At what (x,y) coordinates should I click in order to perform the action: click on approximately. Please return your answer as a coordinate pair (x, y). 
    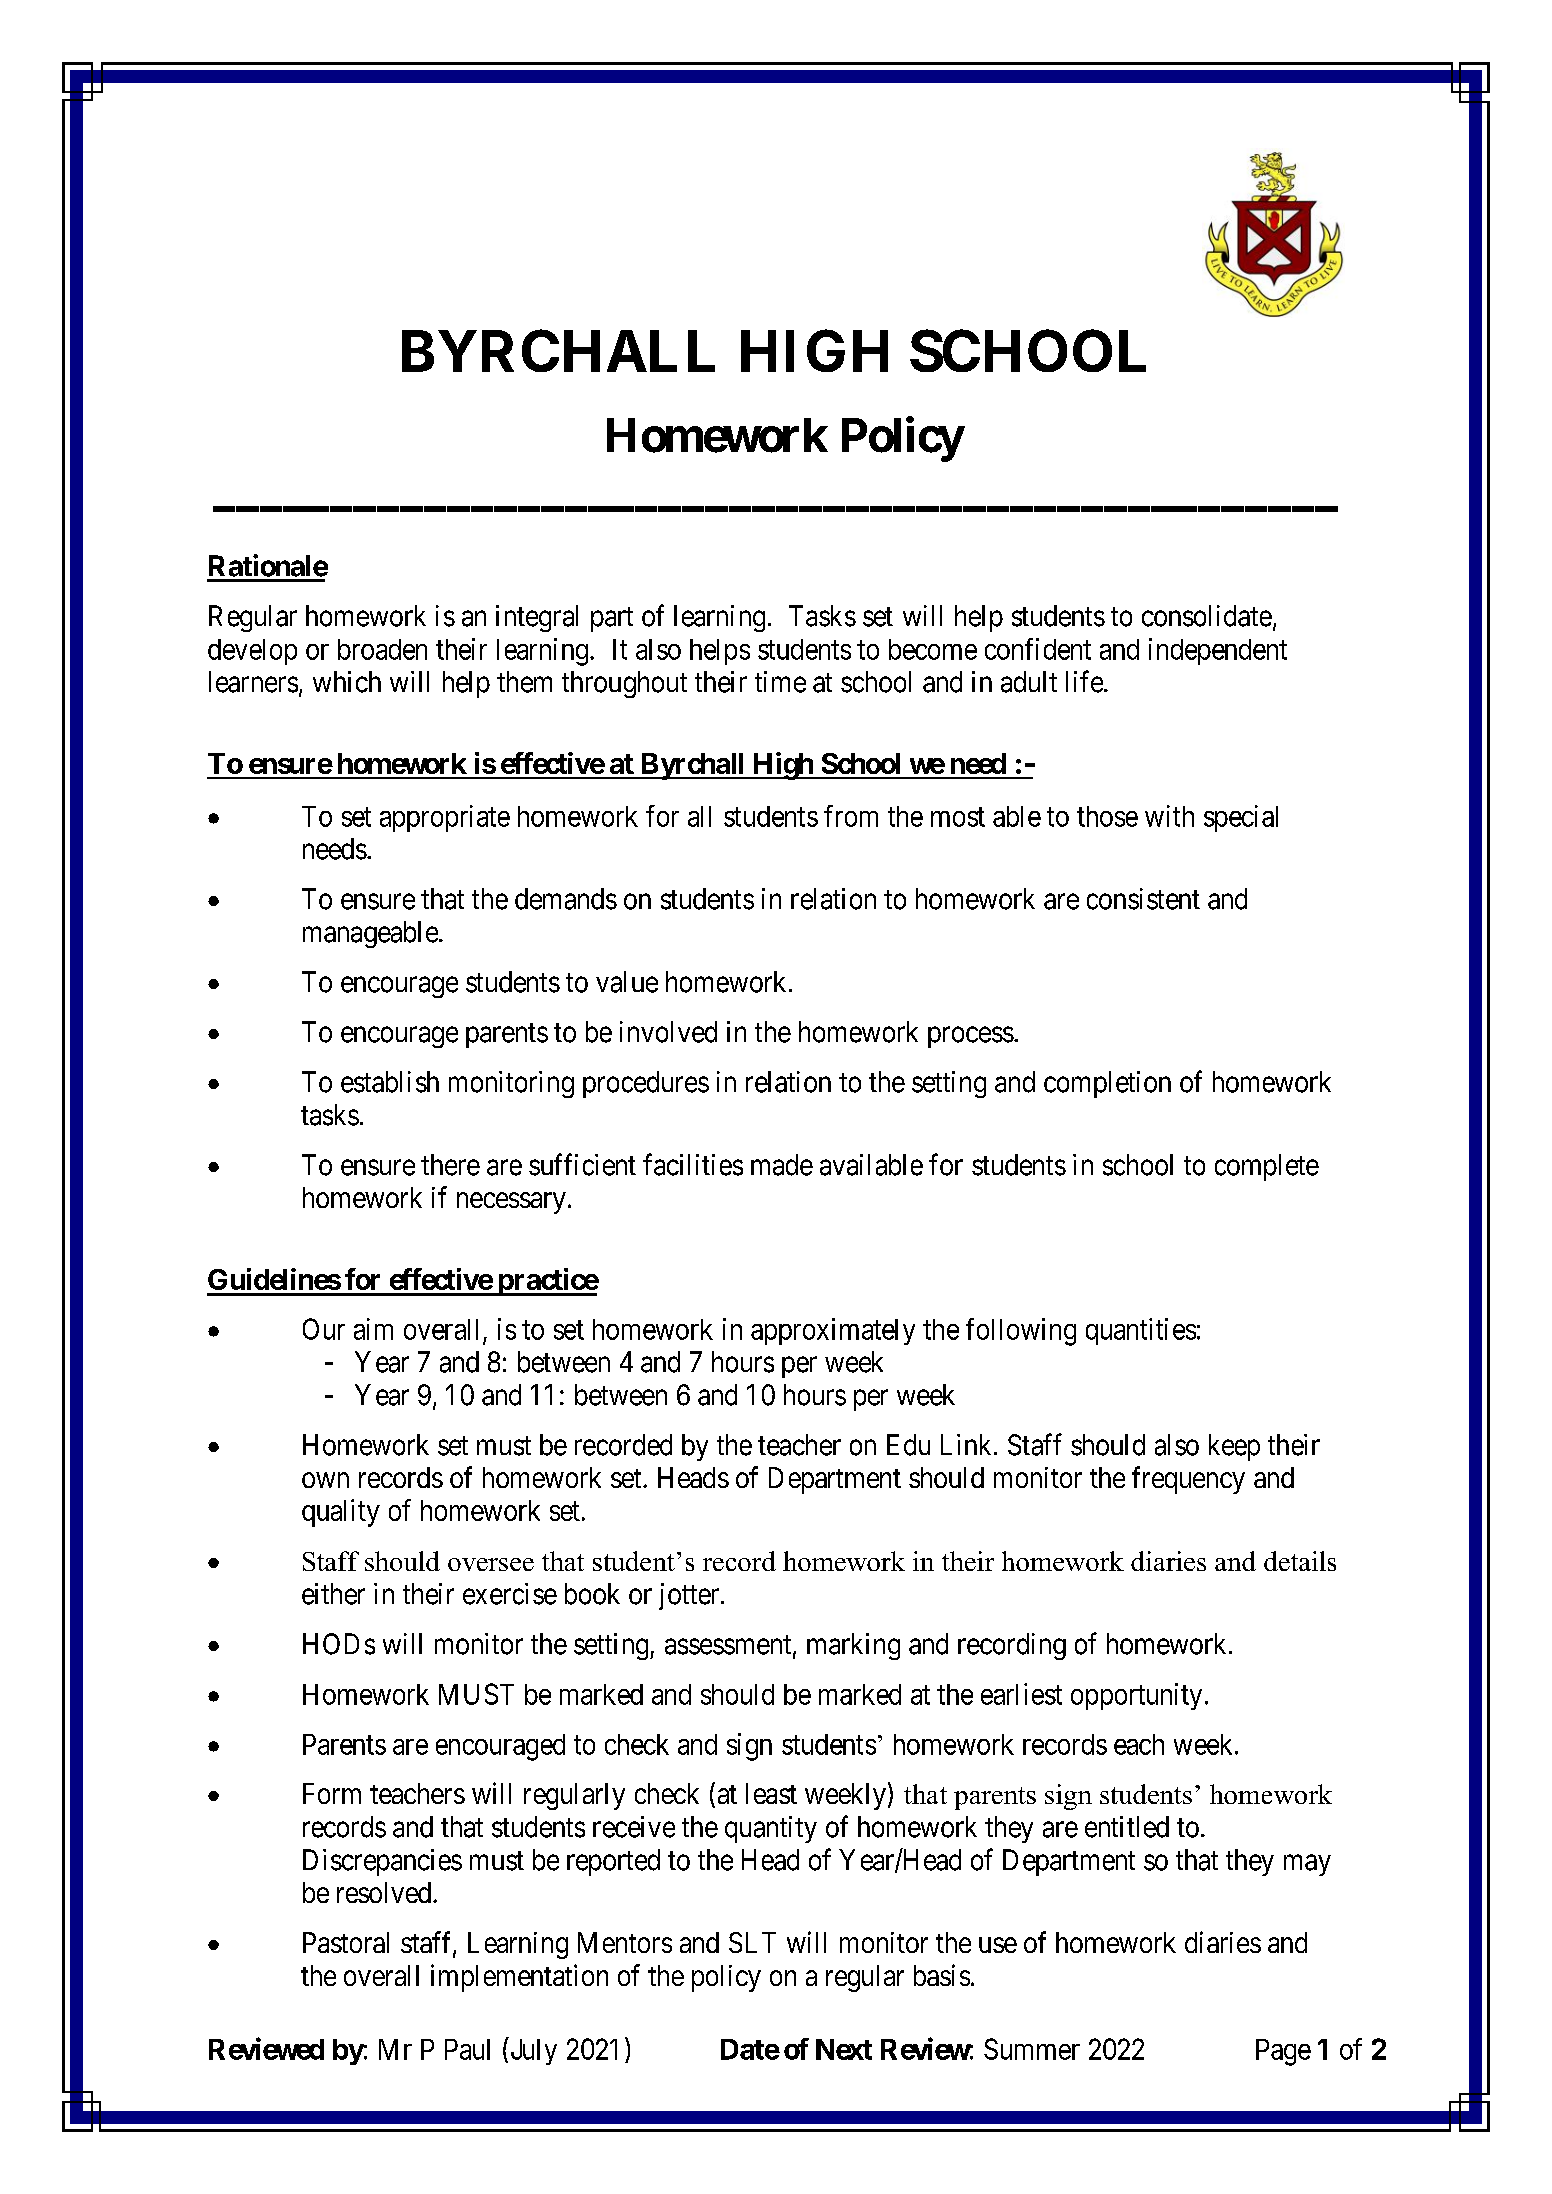
    Looking at the image, I should click on (833, 1331).
